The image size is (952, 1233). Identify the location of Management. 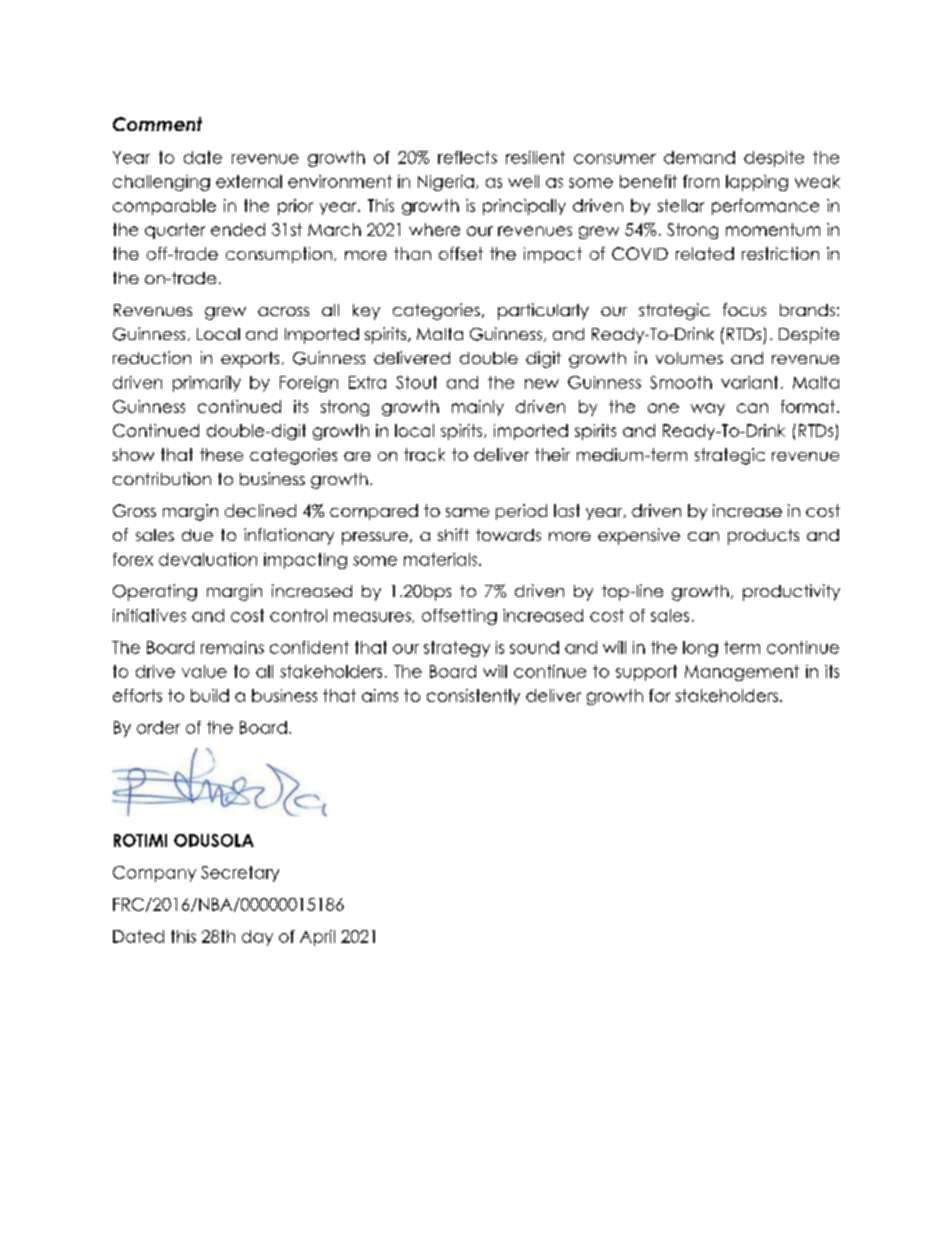
(742, 673).
